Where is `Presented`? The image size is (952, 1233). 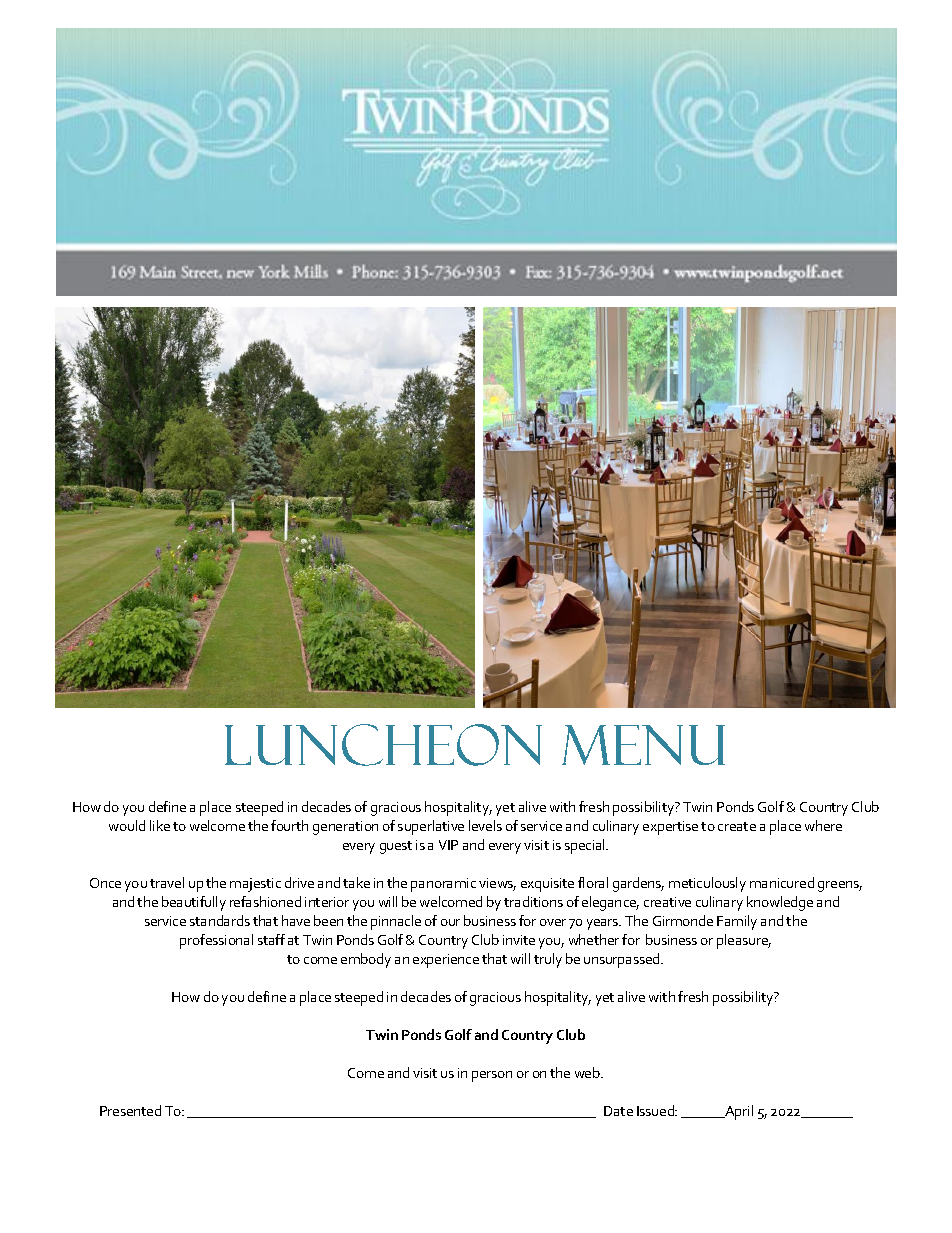
Presented is located at coordinates (130, 1110).
